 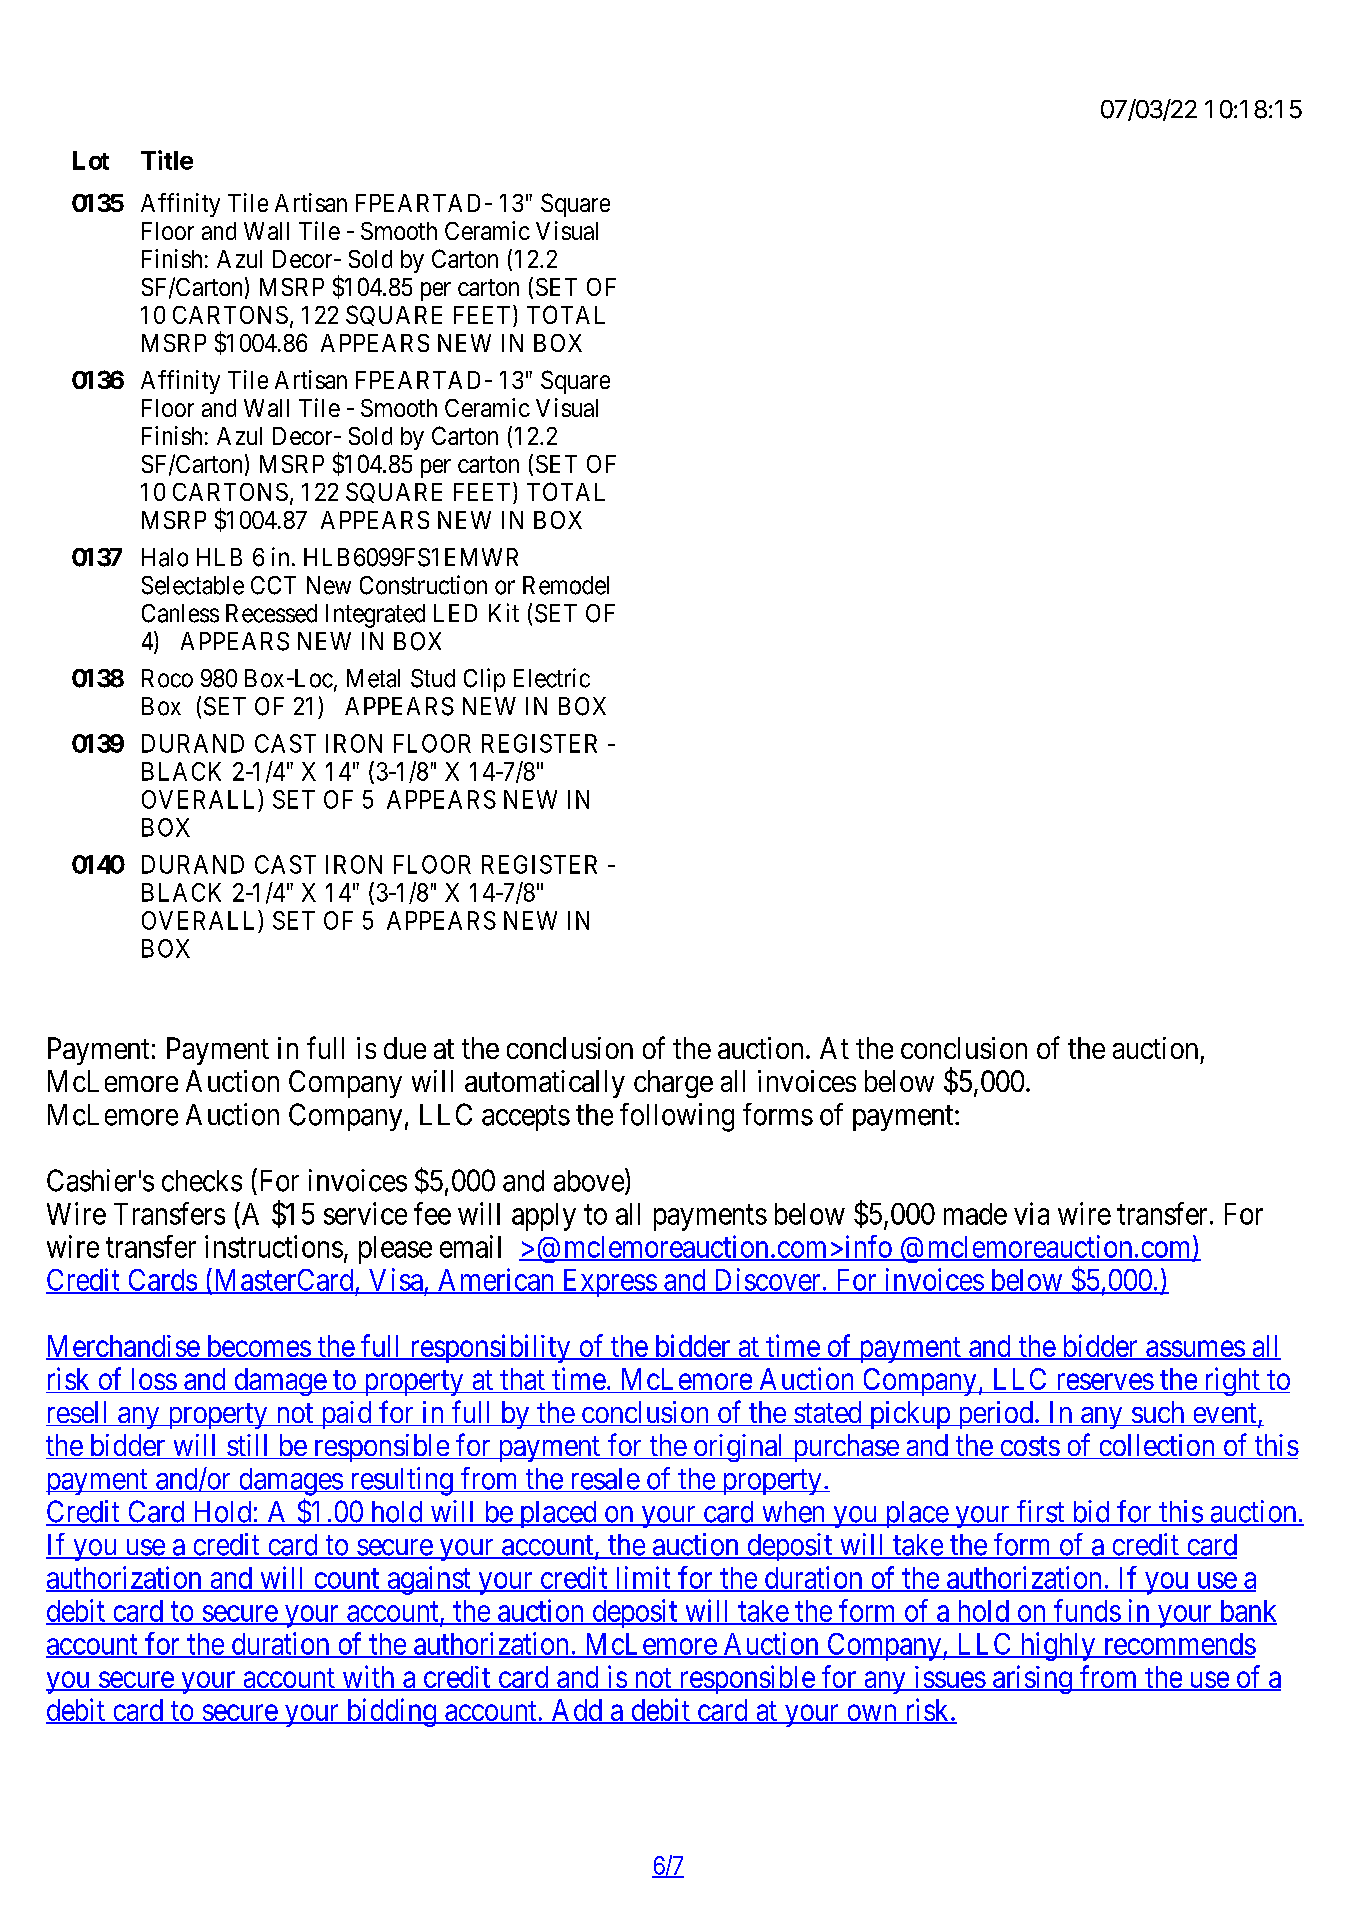 I want to click on Remodel, so click(x=566, y=585).
